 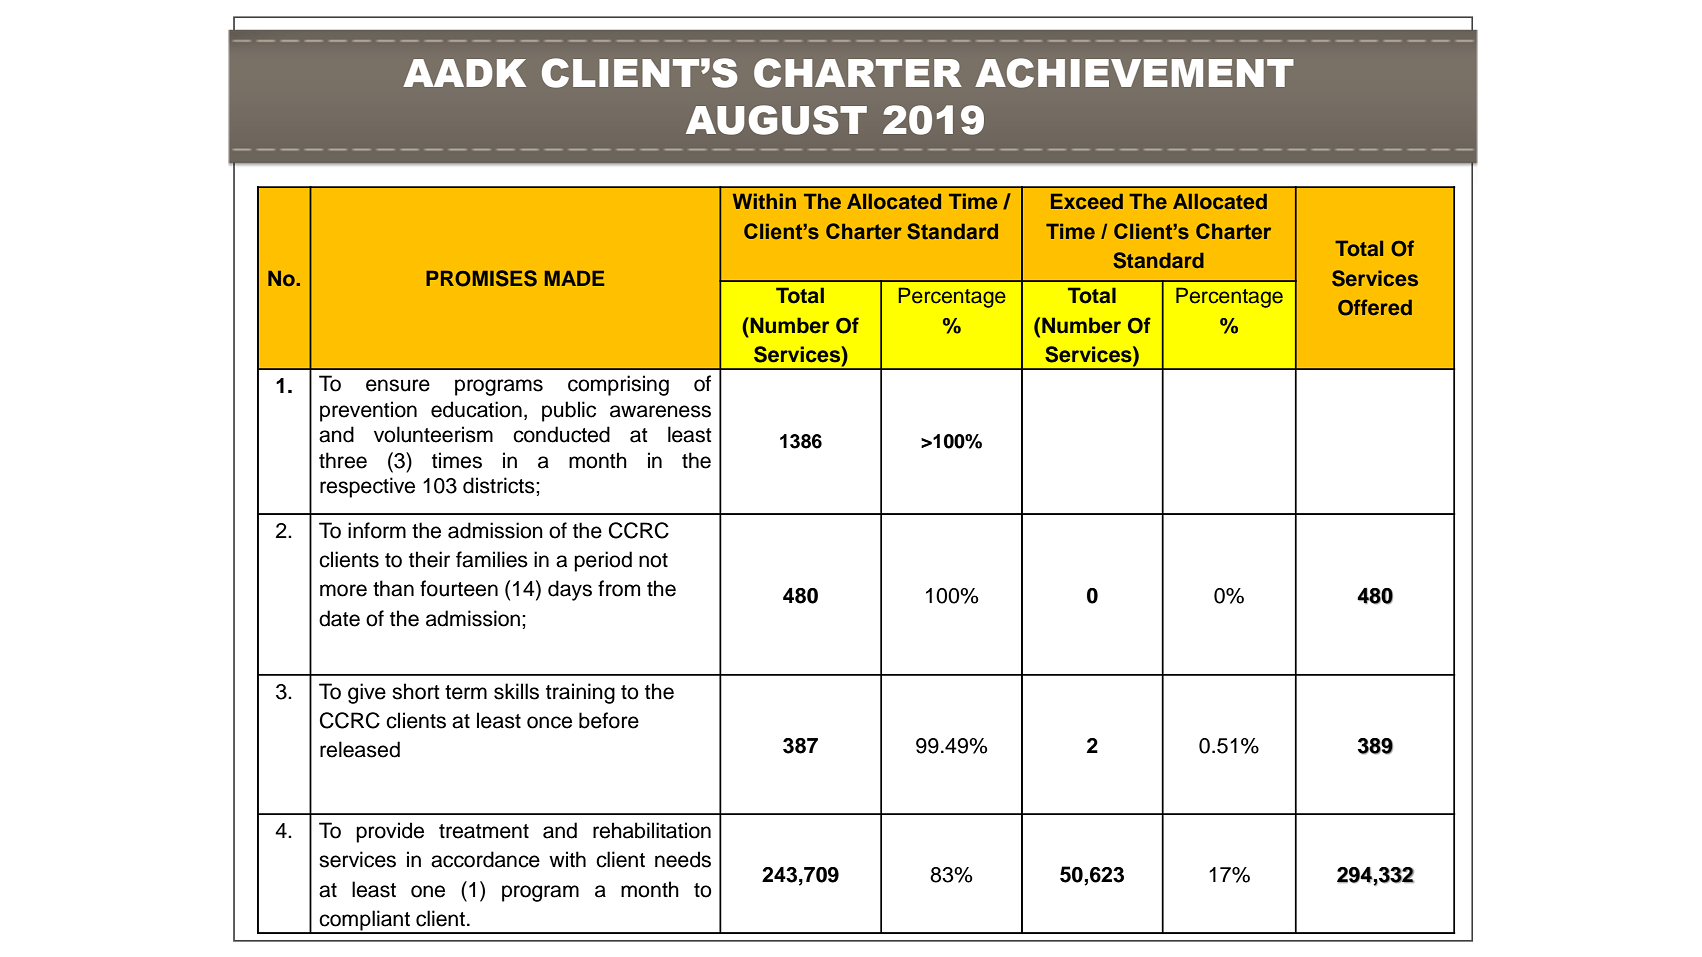 What do you see at coordinates (683, 859) in the screenshot?
I see `needs` at bounding box center [683, 859].
